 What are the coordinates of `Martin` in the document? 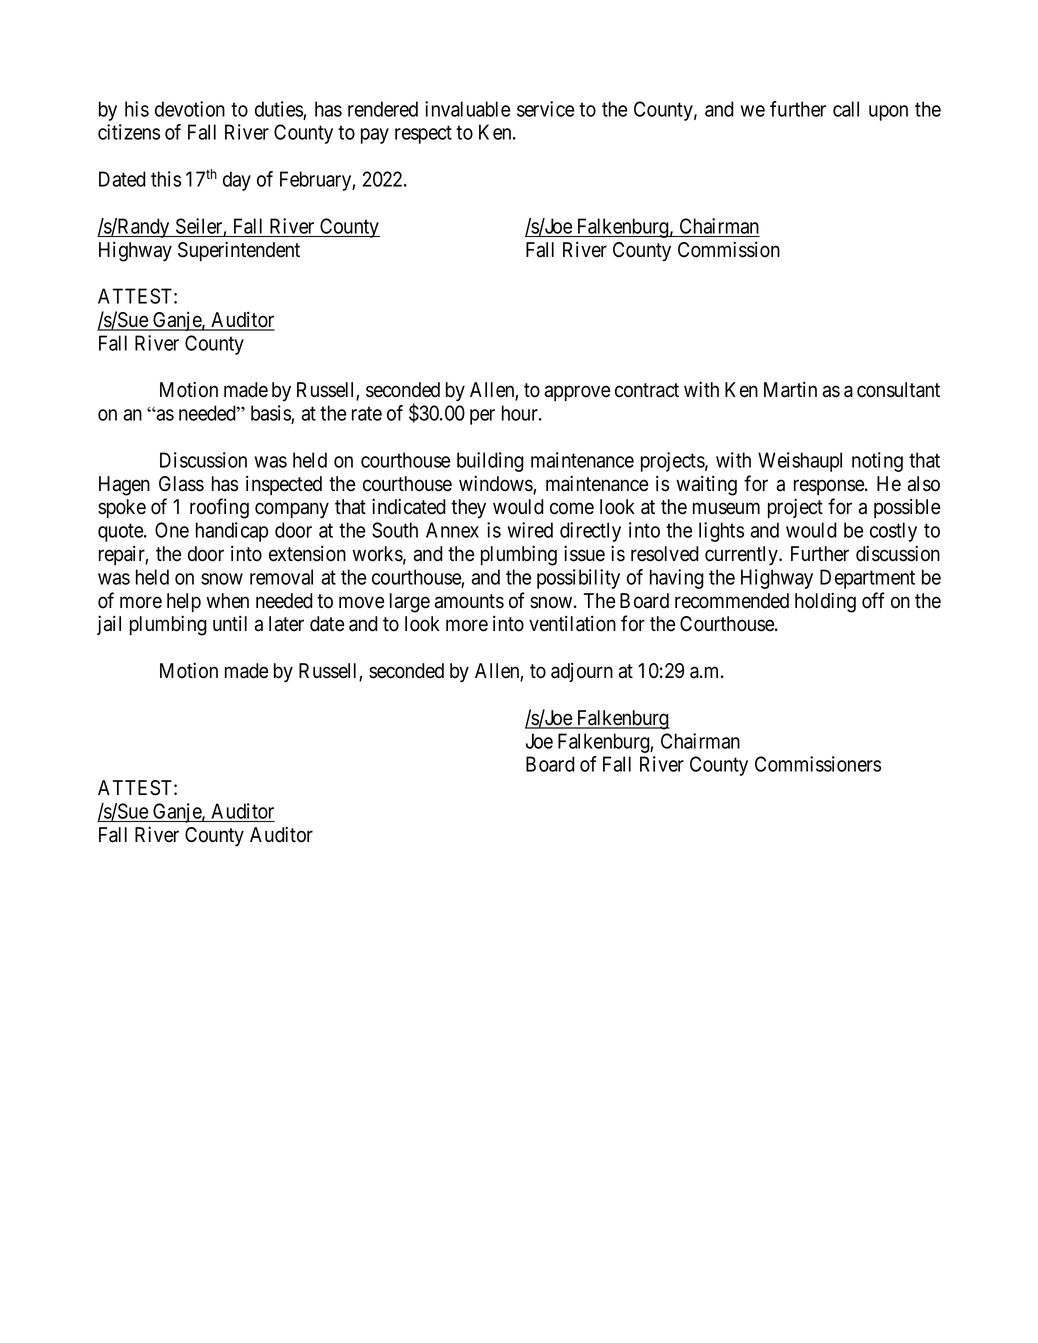 It's located at (790, 389).
